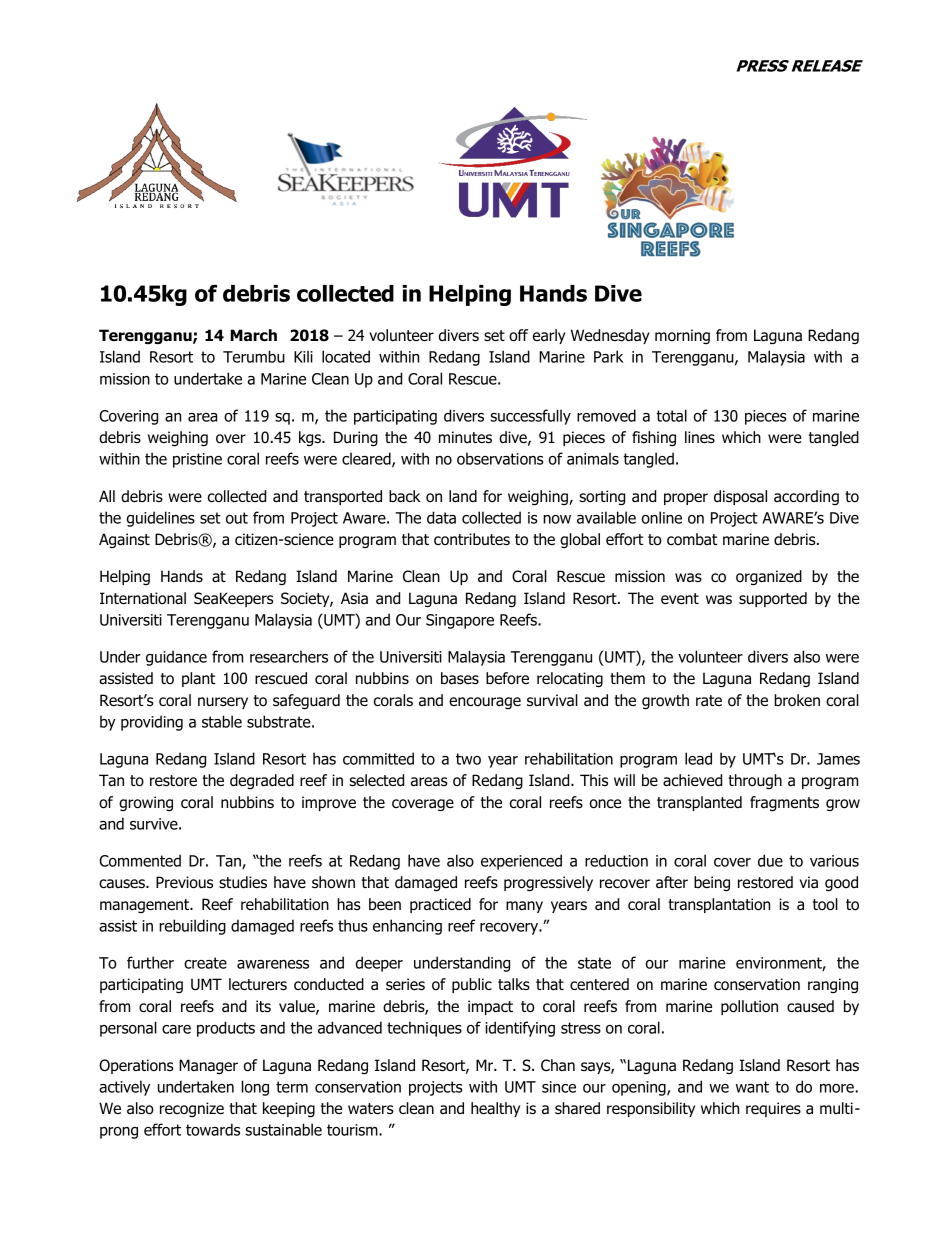 The width and height of the page is (952, 1233). Describe the element at coordinates (253, 335) in the page. I see `March` at that location.
